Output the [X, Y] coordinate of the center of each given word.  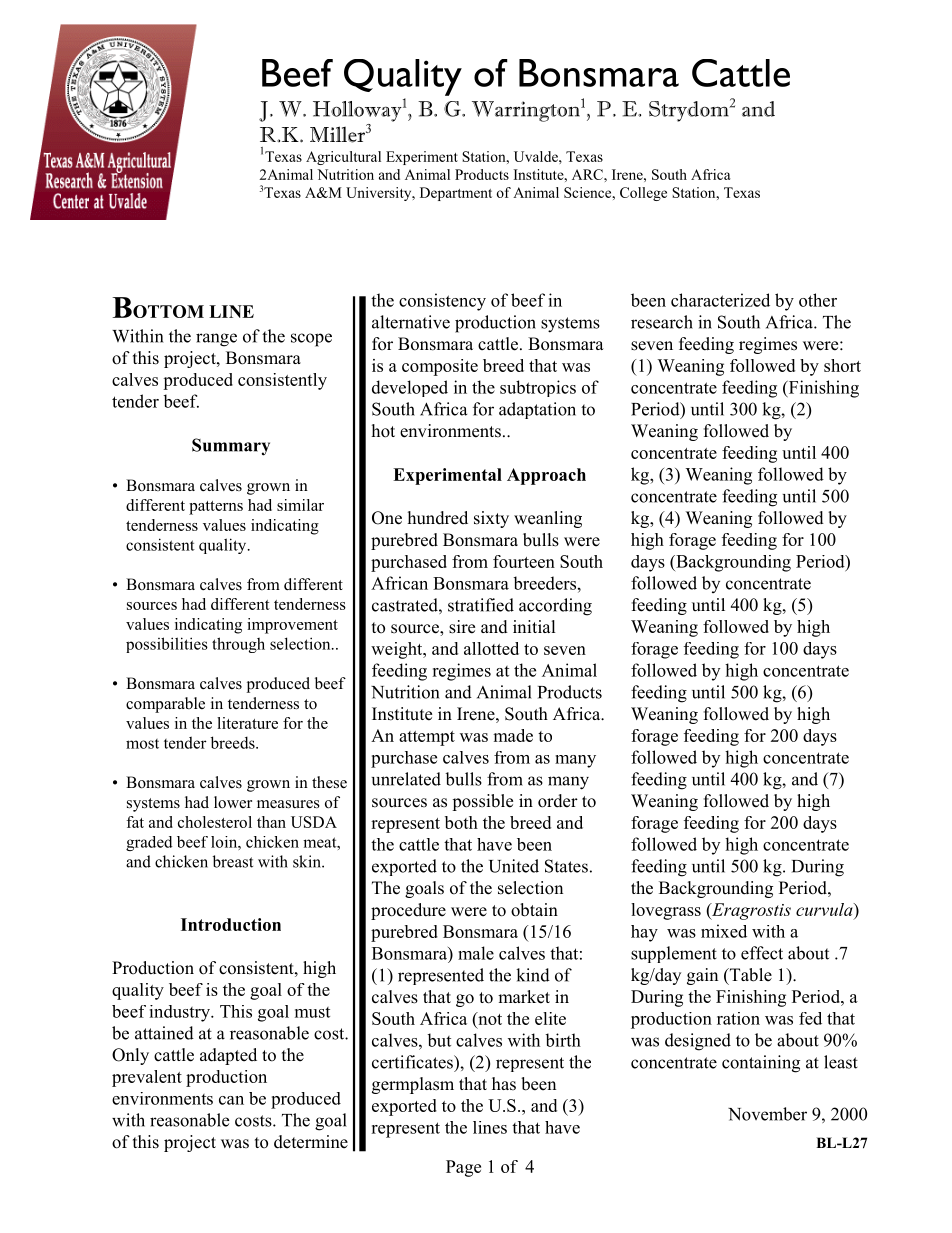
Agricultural [343, 158]
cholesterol [215, 822]
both [461, 822]
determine [311, 1142]
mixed [724, 931]
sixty [491, 519]
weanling [548, 519]
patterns [216, 508]
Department [456, 194]
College [643, 194]
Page [463, 1168]
